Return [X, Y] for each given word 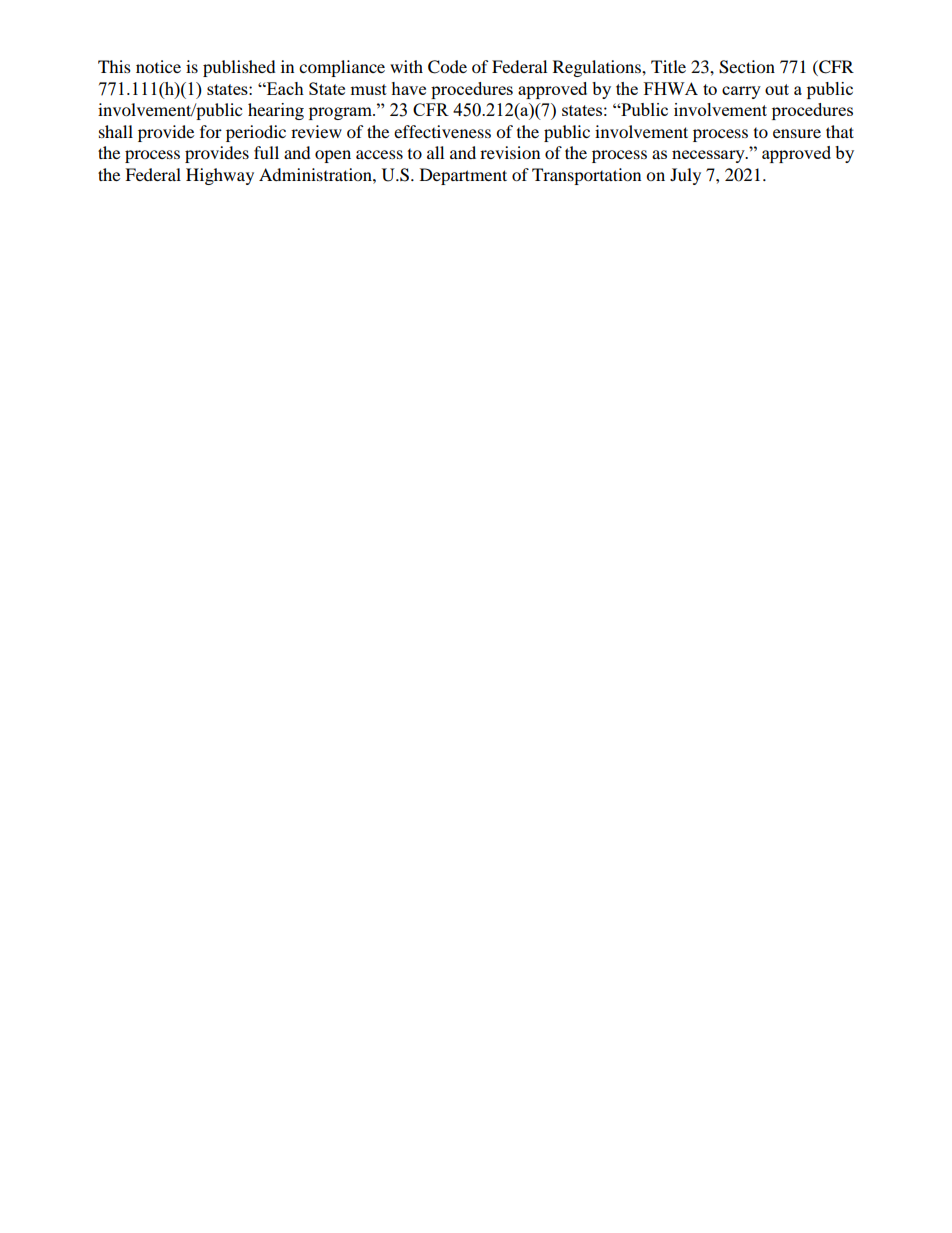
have [408, 88]
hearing [276, 111]
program [341, 113]
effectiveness [442, 131]
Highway [220, 176]
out [777, 89]
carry [741, 92]
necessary [709, 156]
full [266, 152]
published [239, 68]
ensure [797, 133]
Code [447, 67]
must [368, 89]
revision [510, 152]
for [211, 131]
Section [747, 67]
